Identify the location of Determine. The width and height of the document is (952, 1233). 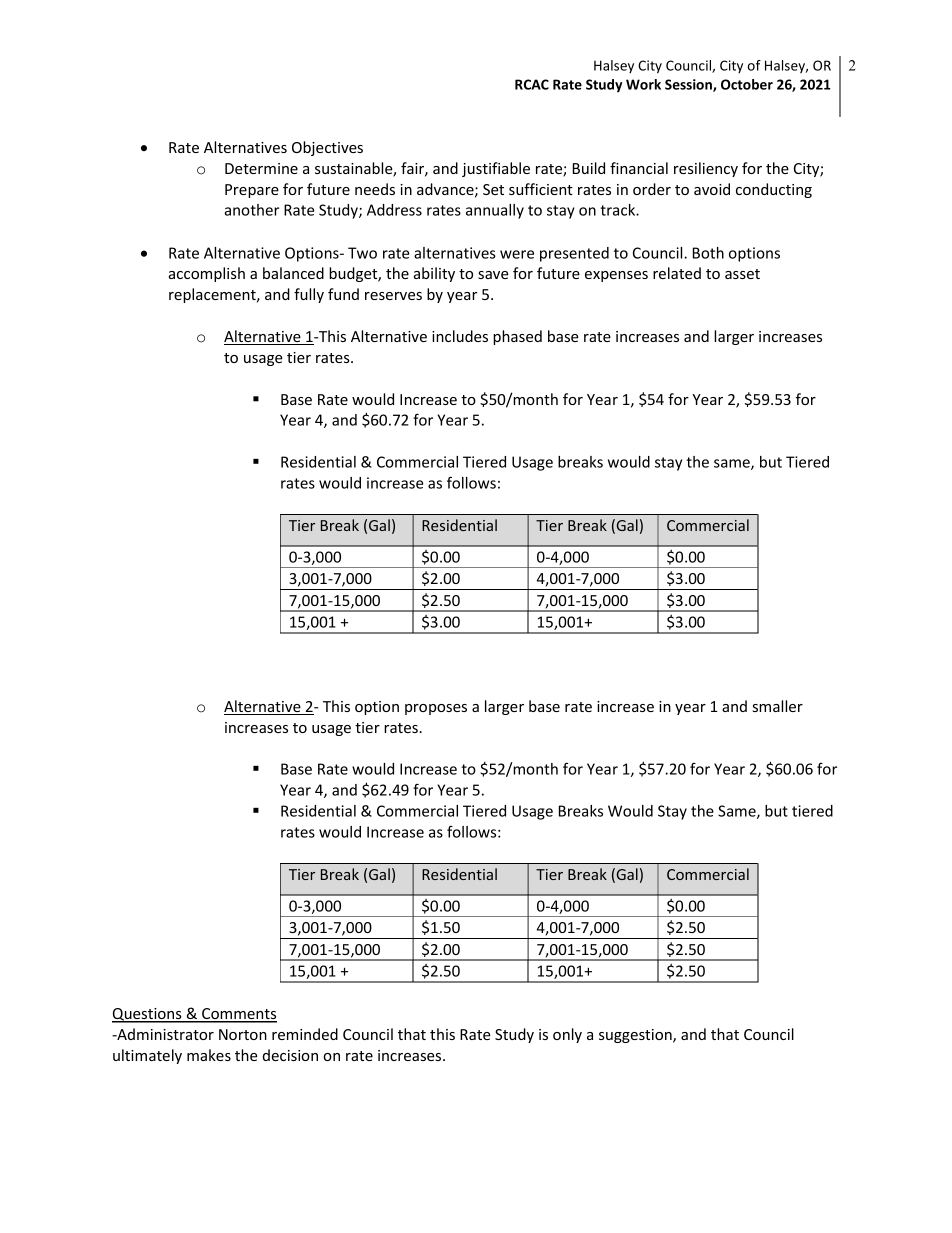
(261, 168).
